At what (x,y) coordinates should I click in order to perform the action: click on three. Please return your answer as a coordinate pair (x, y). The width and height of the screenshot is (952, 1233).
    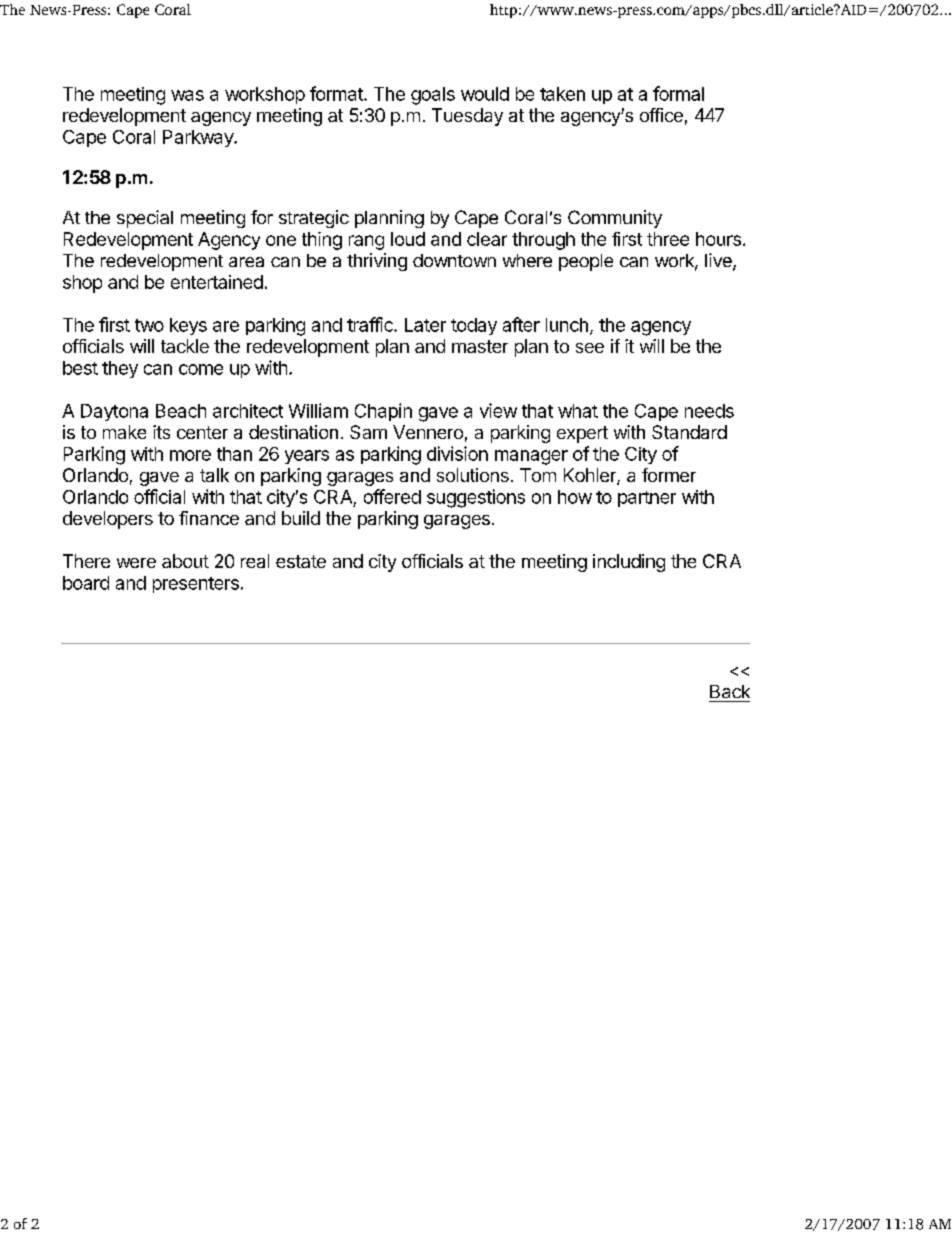
    Looking at the image, I should click on (668, 239).
